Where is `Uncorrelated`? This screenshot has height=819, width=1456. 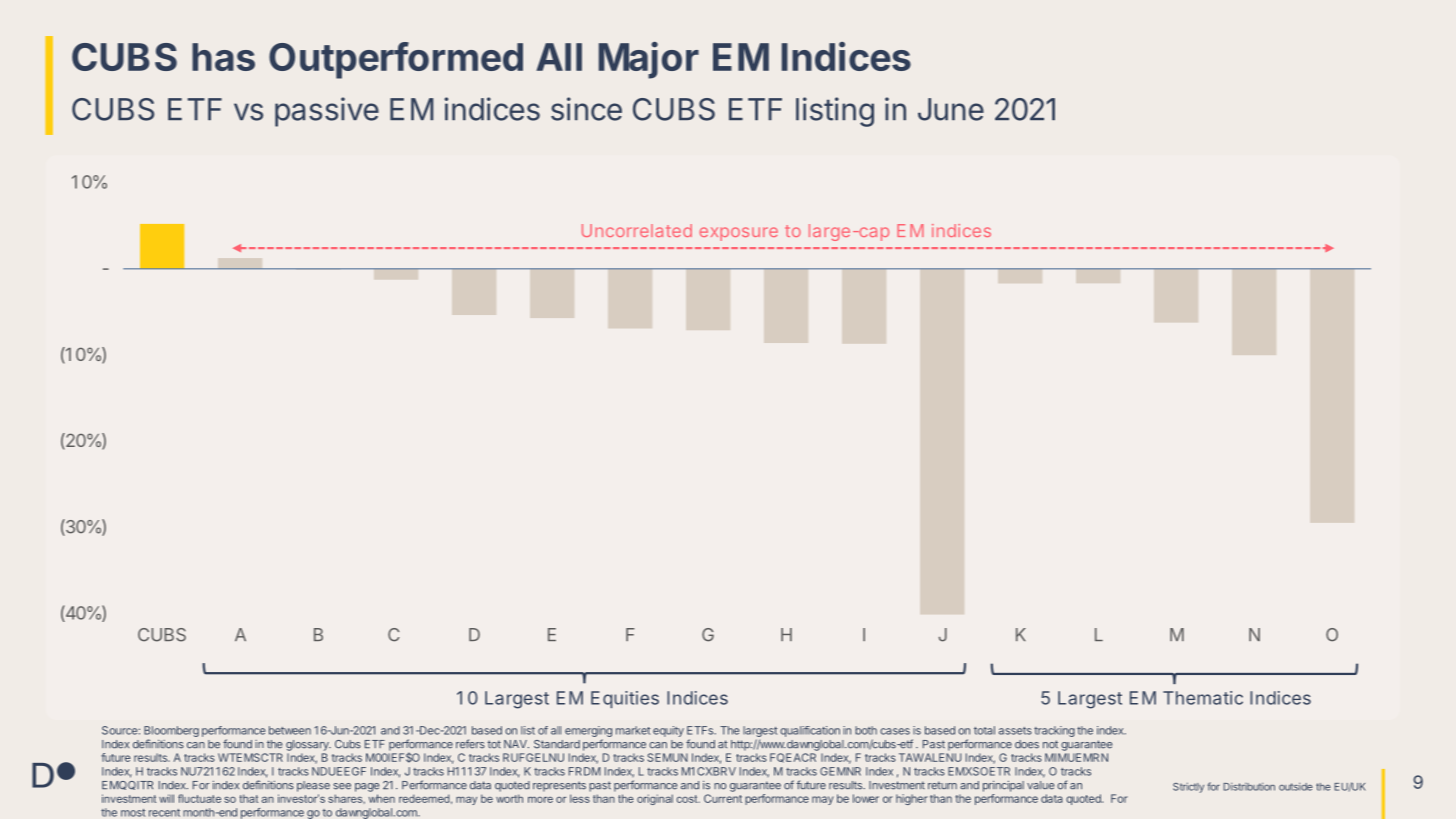
Uncorrelated is located at coordinates (637, 230).
